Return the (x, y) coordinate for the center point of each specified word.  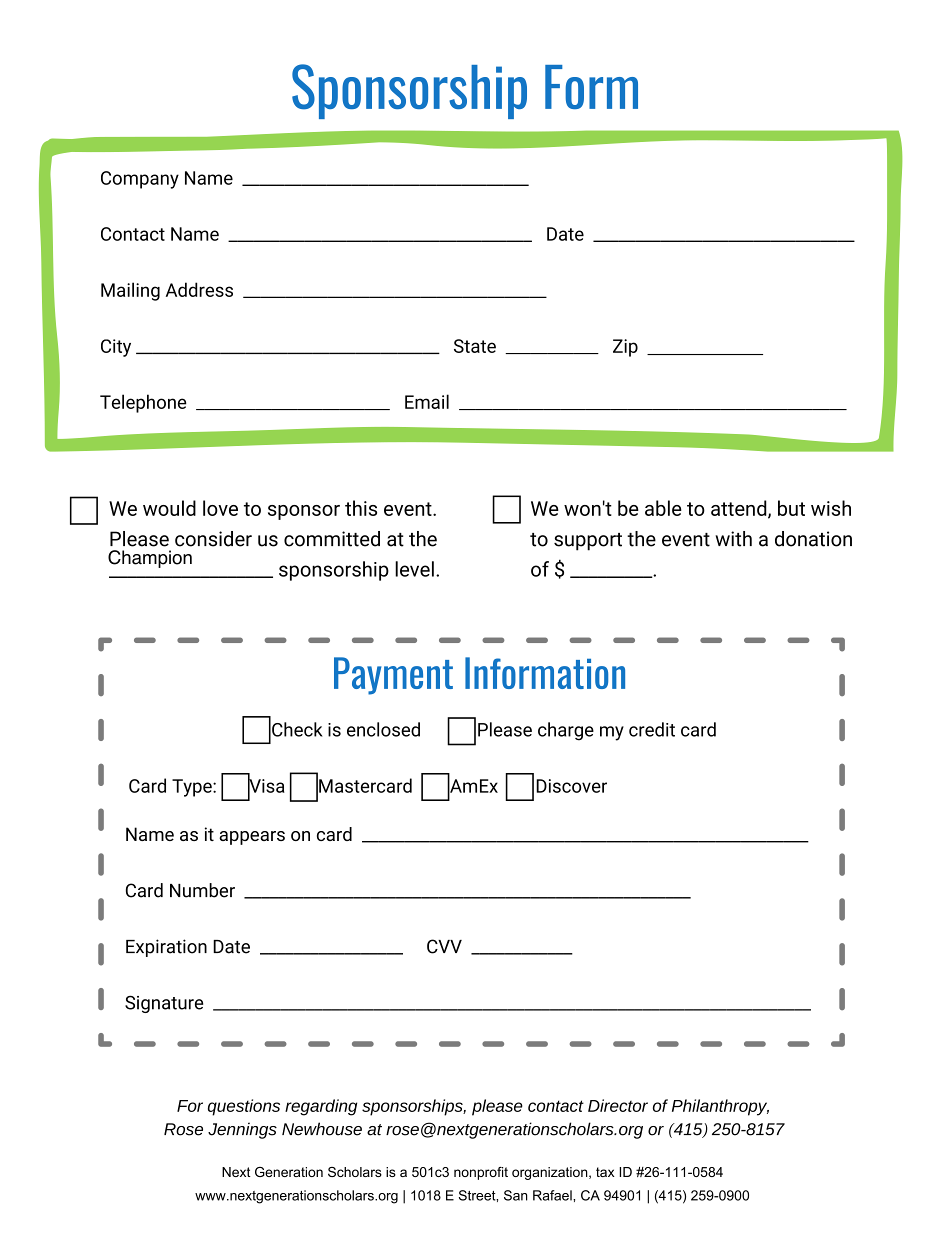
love (220, 508)
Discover (571, 786)
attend (739, 508)
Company (140, 180)
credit (652, 729)
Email (427, 401)
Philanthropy (720, 1107)
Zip (625, 348)
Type (193, 788)
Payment (393, 676)
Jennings (242, 1130)
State (475, 346)
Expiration (166, 948)
